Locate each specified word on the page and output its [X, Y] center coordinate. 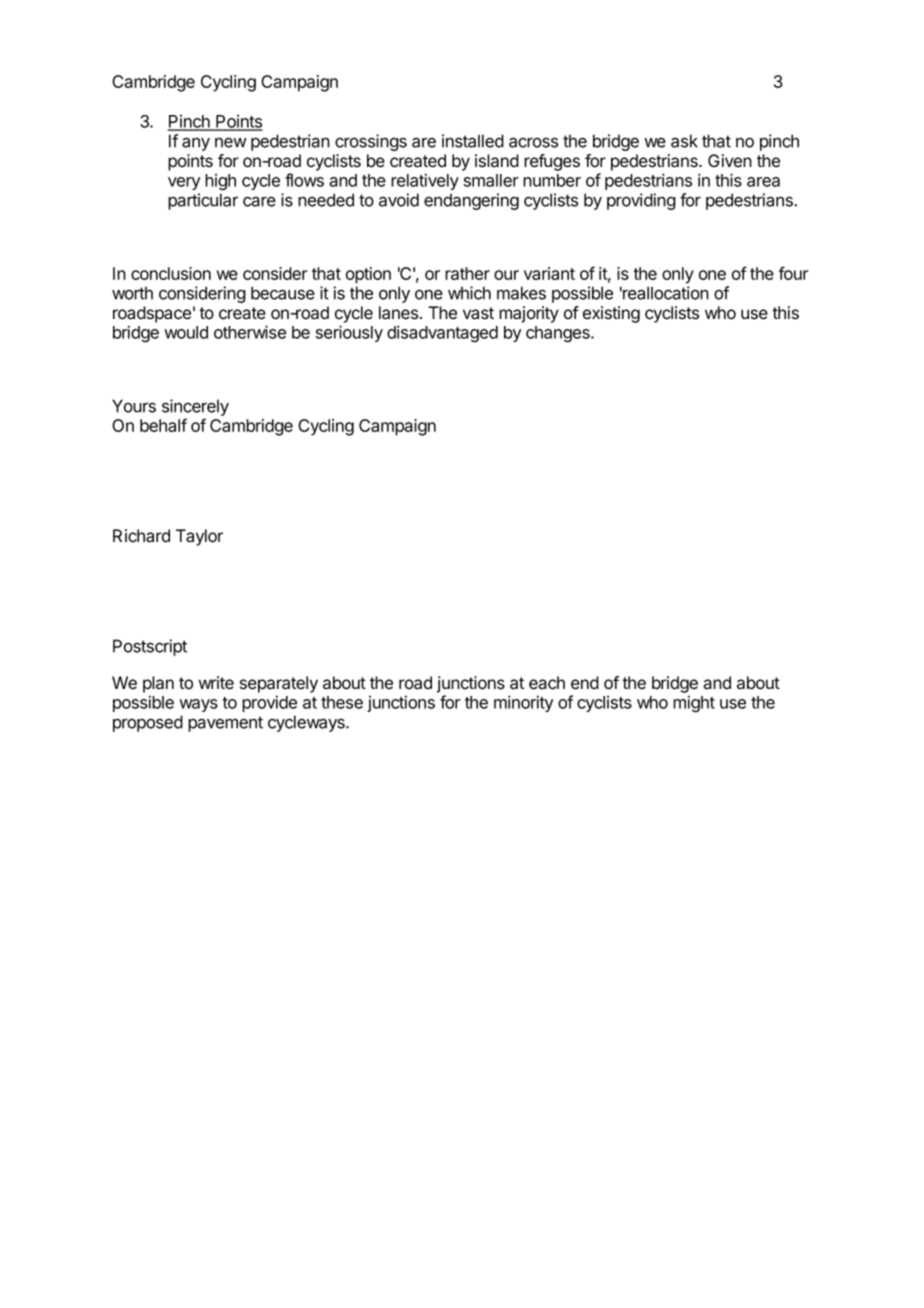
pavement [225, 724]
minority [523, 703]
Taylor [199, 537]
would [186, 332]
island [497, 161]
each [547, 683]
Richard [141, 536]
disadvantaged [442, 334]
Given [730, 161]
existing [611, 314]
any [196, 144]
